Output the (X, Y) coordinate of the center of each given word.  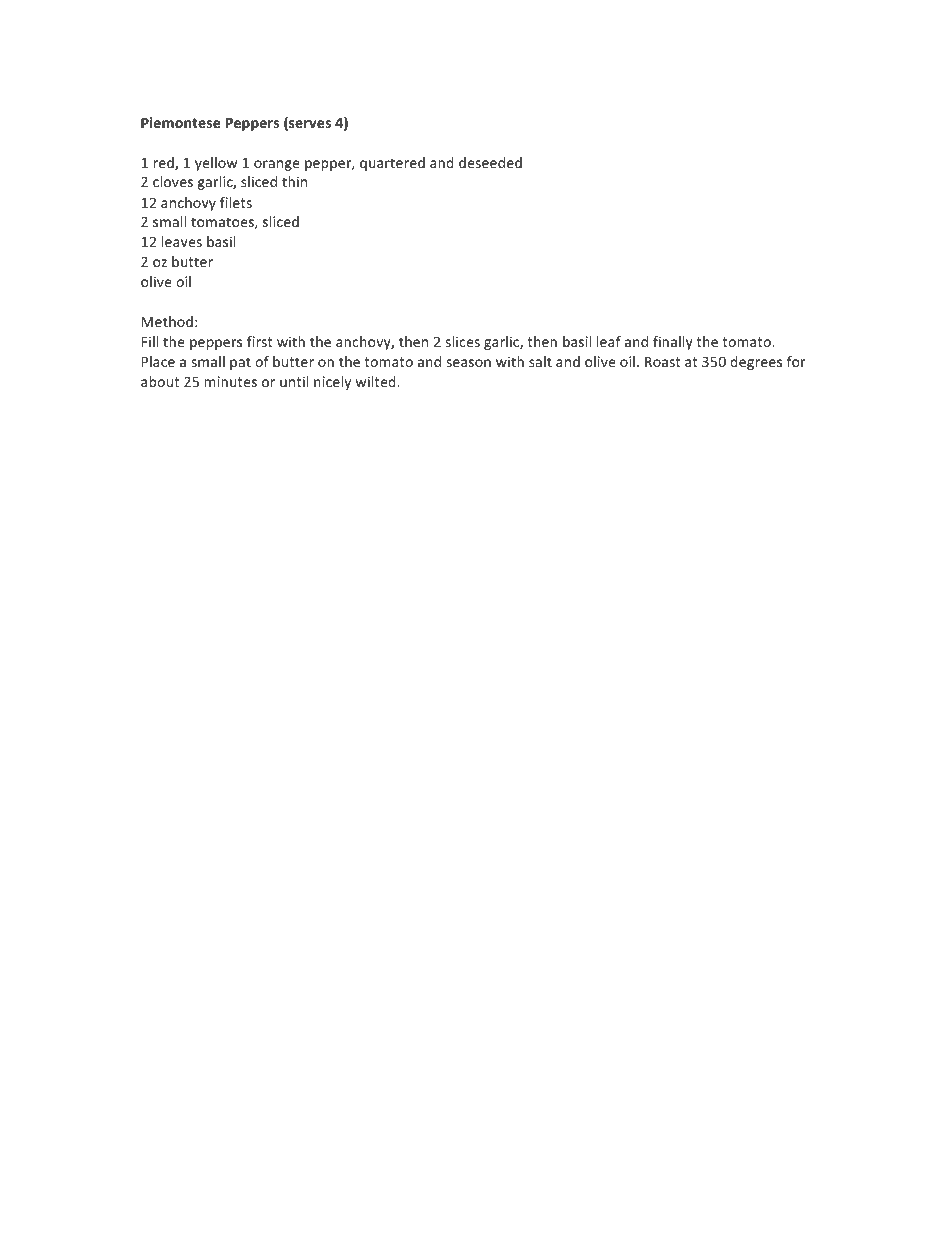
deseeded (490, 162)
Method (167, 321)
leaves (182, 241)
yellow (216, 164)
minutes (230, 381)
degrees (756, 363)
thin (294, 181)
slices (462, 341)
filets (236, 202)
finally (673, 343)
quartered (392, 164)
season (468, 363)
